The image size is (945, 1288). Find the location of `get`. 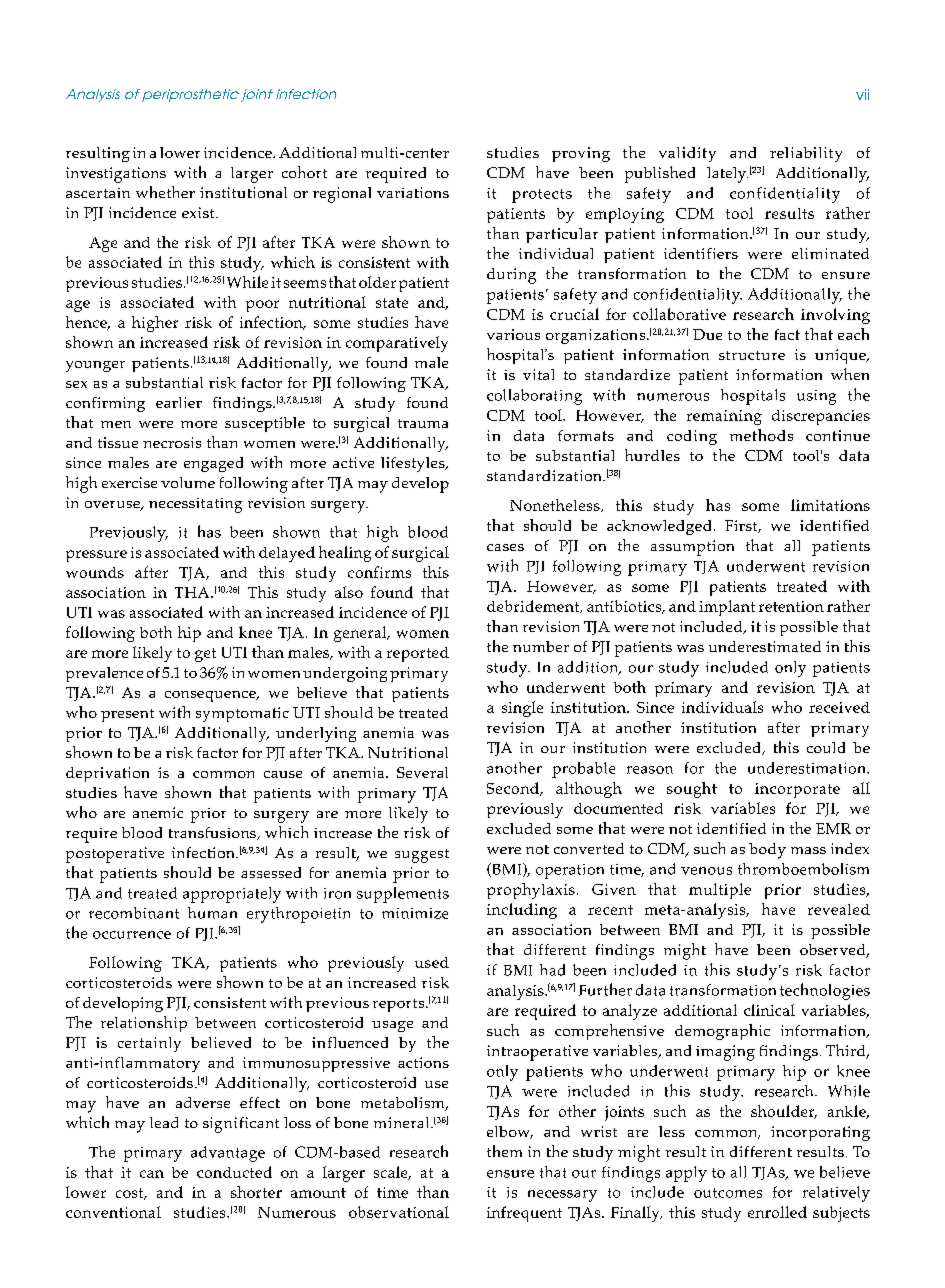

get is located at coordinates (205, 655).
